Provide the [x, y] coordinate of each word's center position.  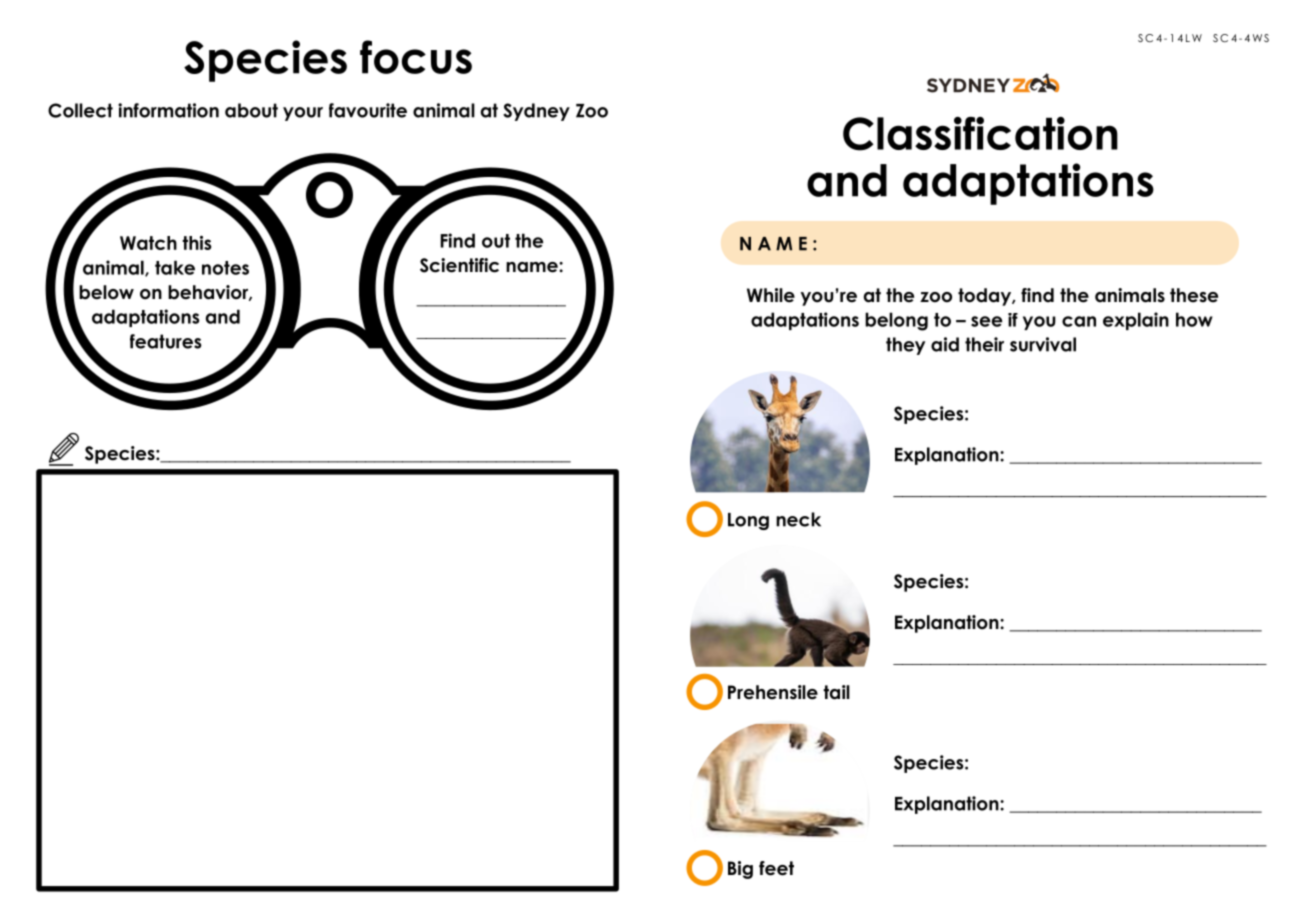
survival [1043, 344]
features [166, 341]
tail [836, 692]
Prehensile [773, 692]
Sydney [536, 112]
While [771, 295]
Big [740, 870]
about [251, 110]
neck [798, 519]
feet [776, 868]
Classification [980, 134]
